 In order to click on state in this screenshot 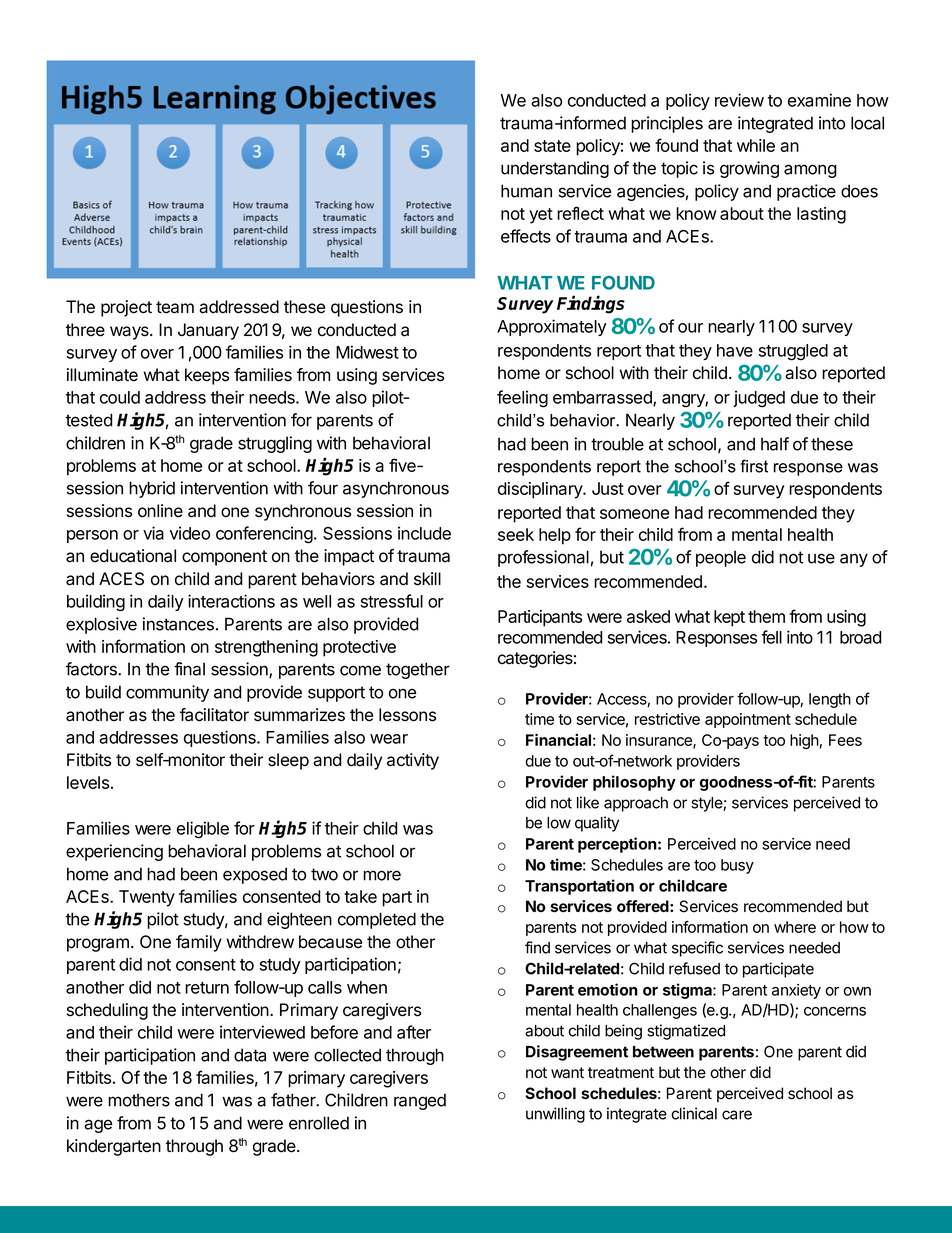, I will do `click(552, 146)`.
